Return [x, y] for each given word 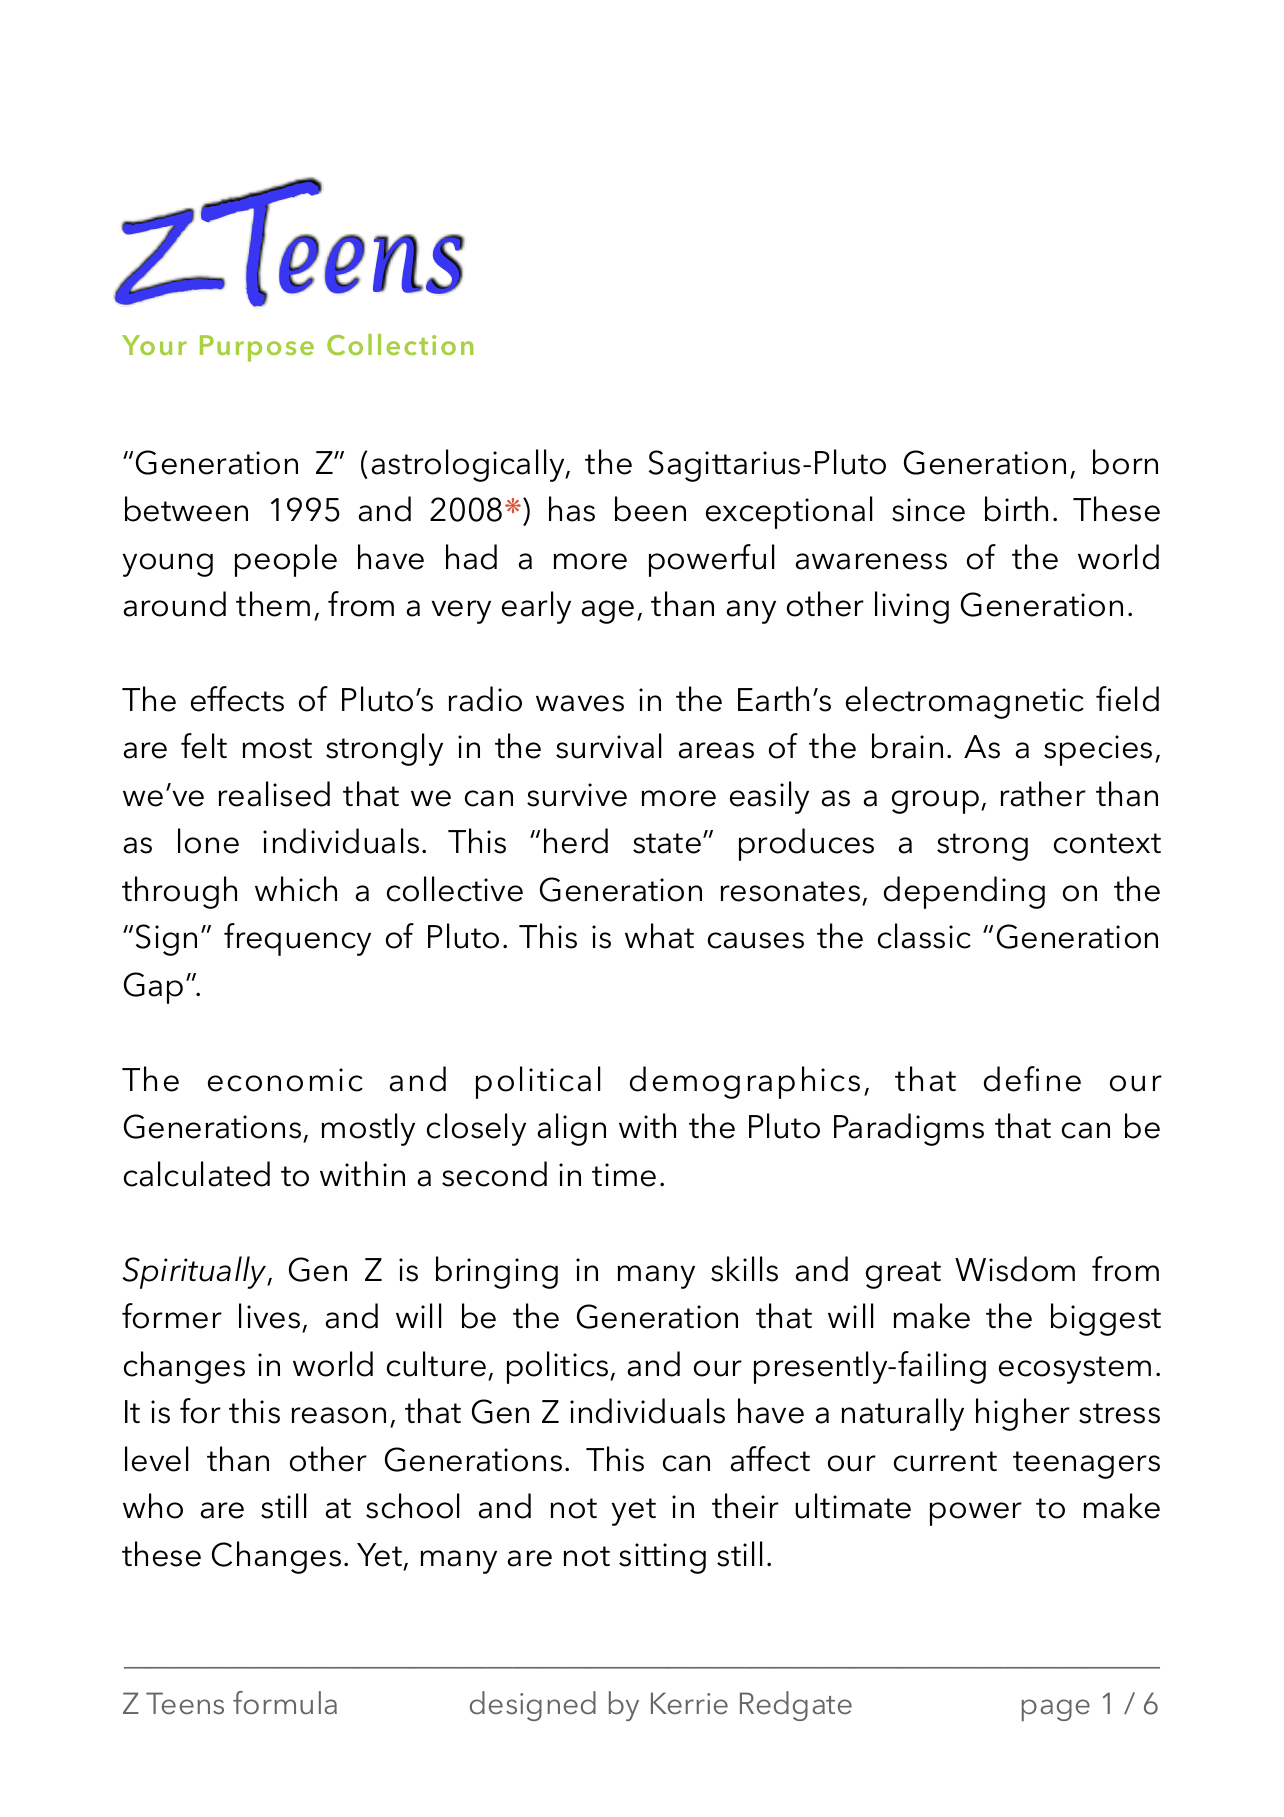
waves [580, 703]
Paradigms [909, 1129]
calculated [197, 1174]
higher [1023, 1414]
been [650, 509]
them [273, 604]
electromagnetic [965, 702]
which [296, 889]
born [1125, 462]
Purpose [257, 348]
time [624, 1175]
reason [339, 1415]
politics [559, 1367]
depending [964, 892]
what [659, 936]
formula [285, 1703]
